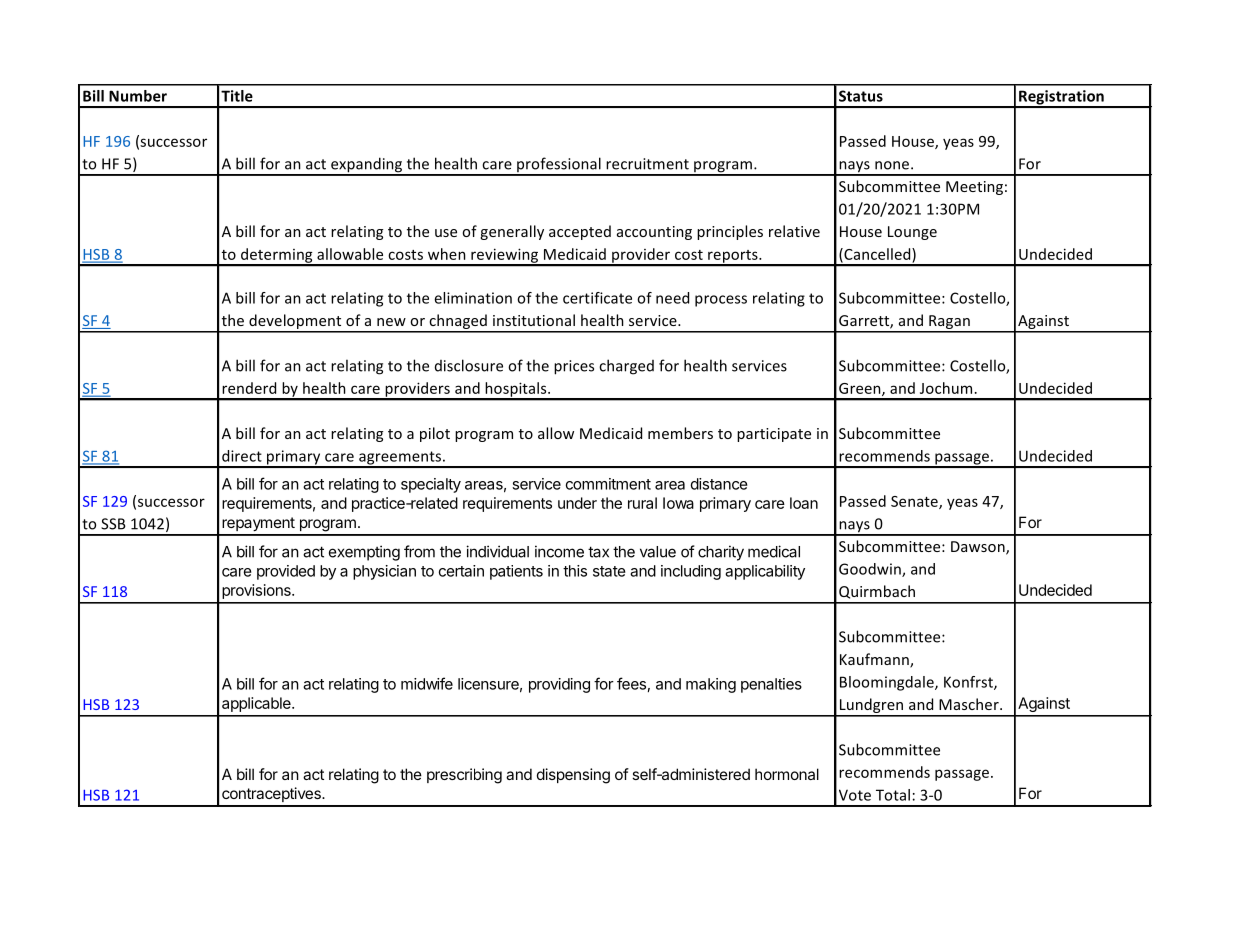  I want to click on tax, so click(598, 552).
